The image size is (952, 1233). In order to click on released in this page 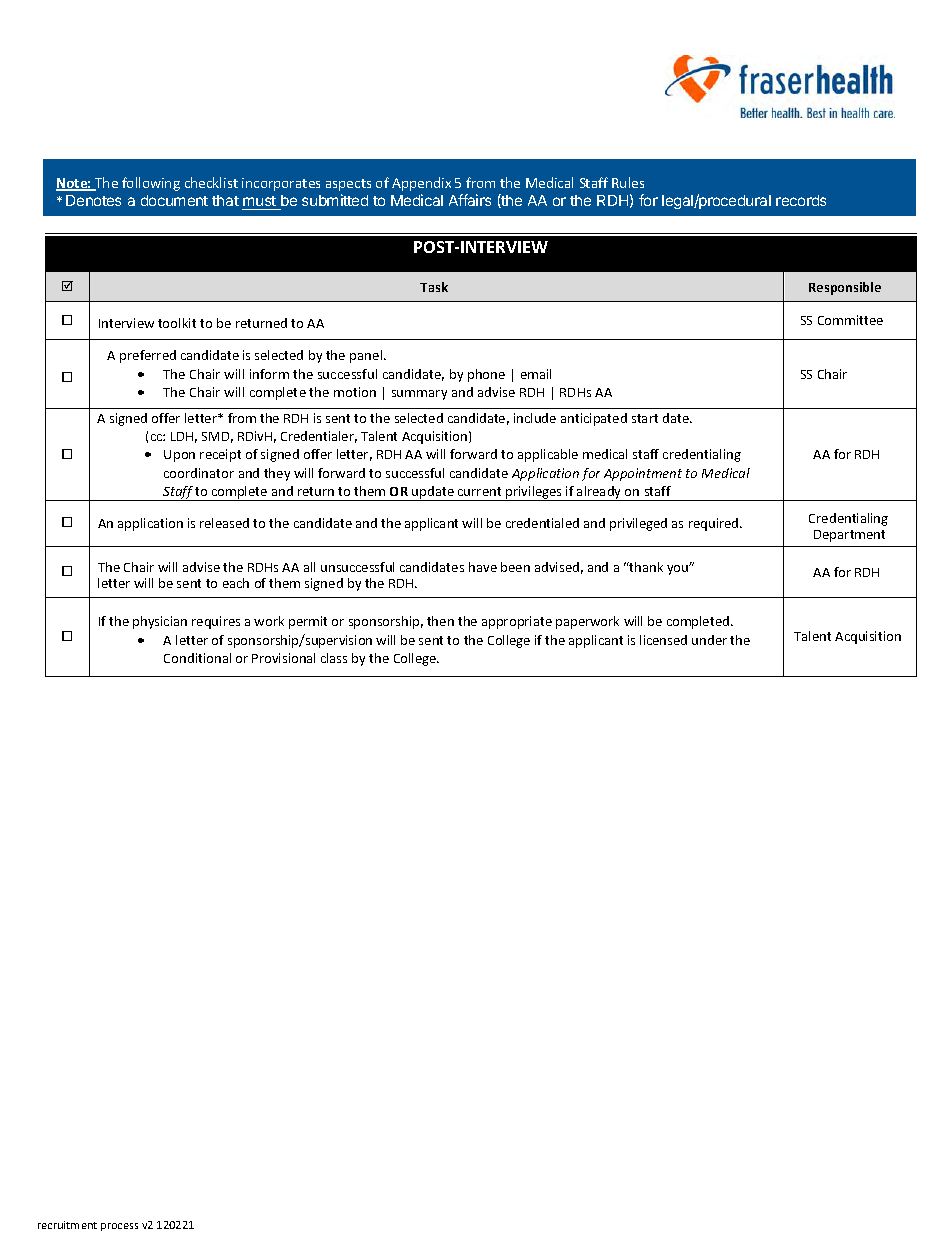, I will do `click(224, 523)`.
